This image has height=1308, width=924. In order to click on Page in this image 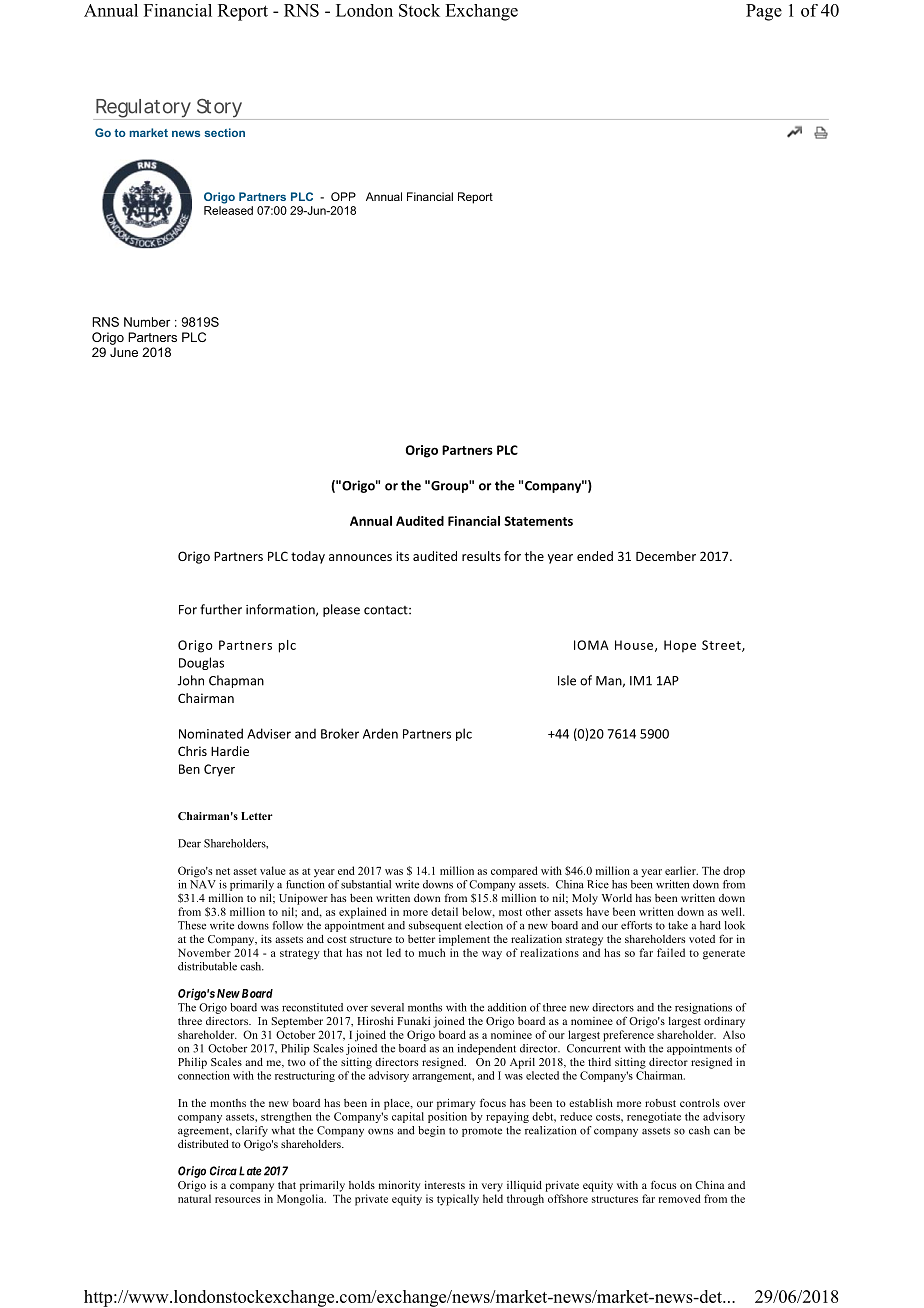, I will do `click(764, 12)`.
